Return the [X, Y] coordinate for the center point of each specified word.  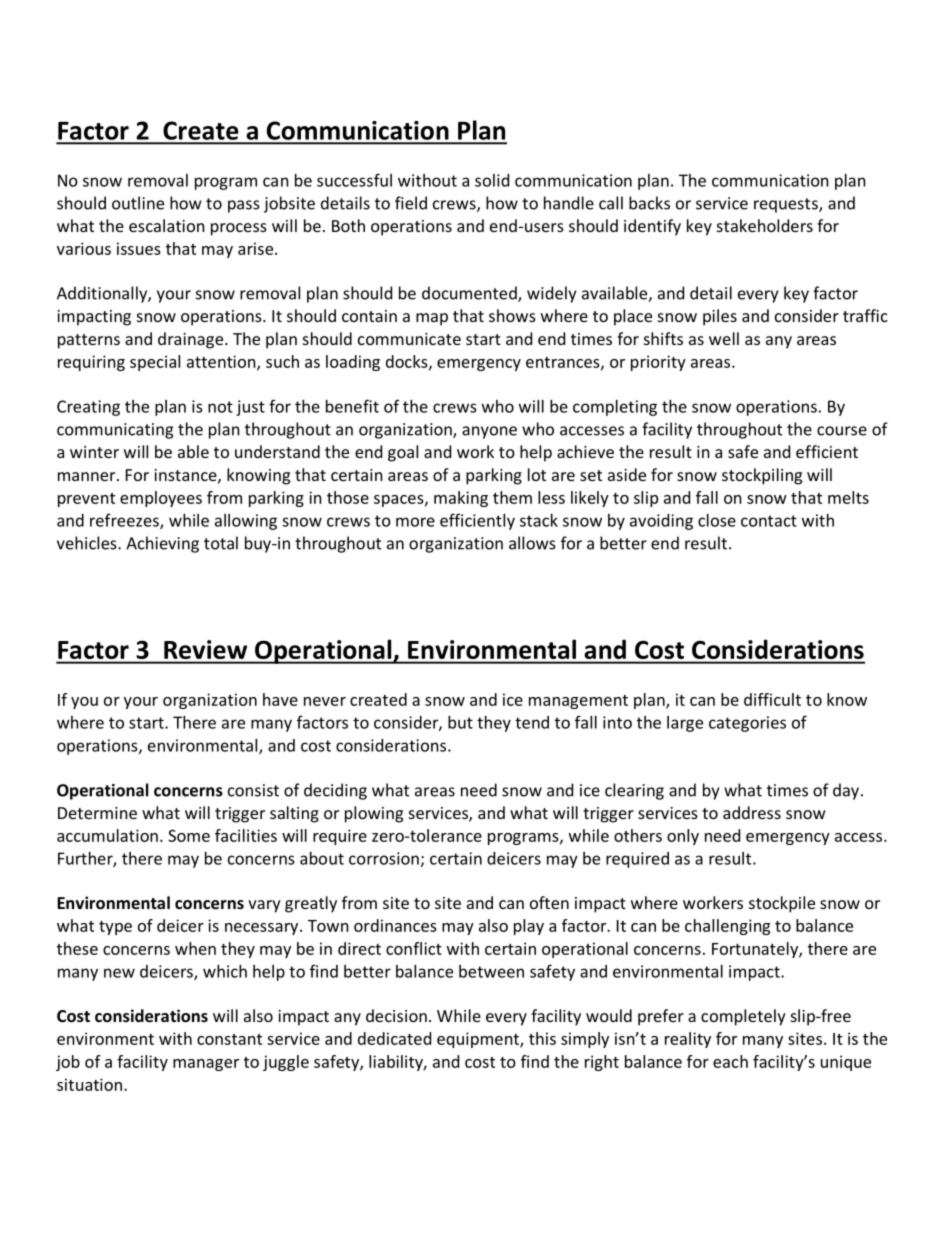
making [461, 499]
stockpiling [762, 476]
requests [787, 205]
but [460, 722]
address [752, 812]
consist [253, 790]
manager [206, 1065]
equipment [479, 1040]
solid [492, 180]
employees [161, 499]
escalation [167, 225]
